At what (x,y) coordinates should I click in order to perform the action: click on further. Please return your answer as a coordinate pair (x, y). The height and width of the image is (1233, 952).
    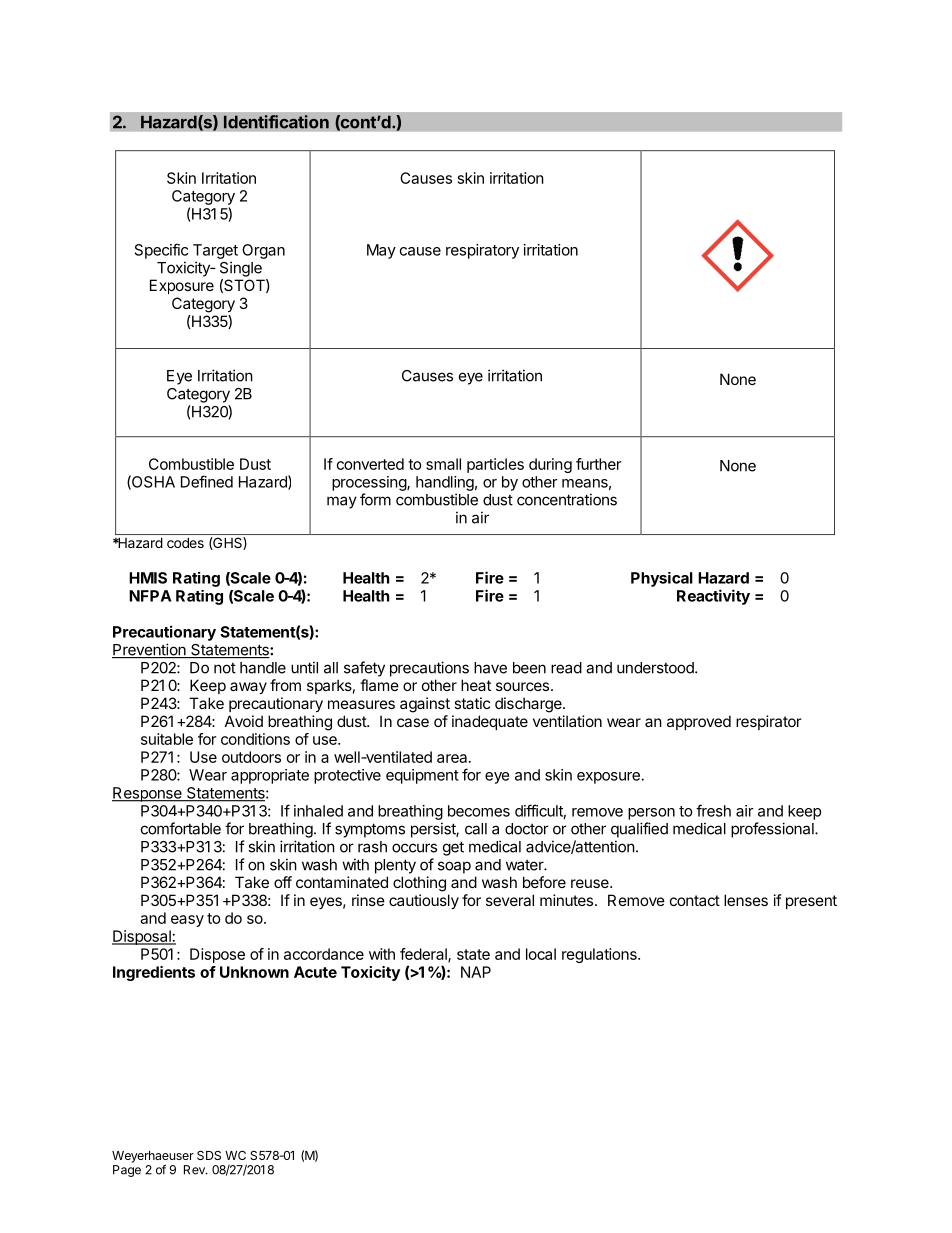
    Looking at the image, I should click on (598, 464).
